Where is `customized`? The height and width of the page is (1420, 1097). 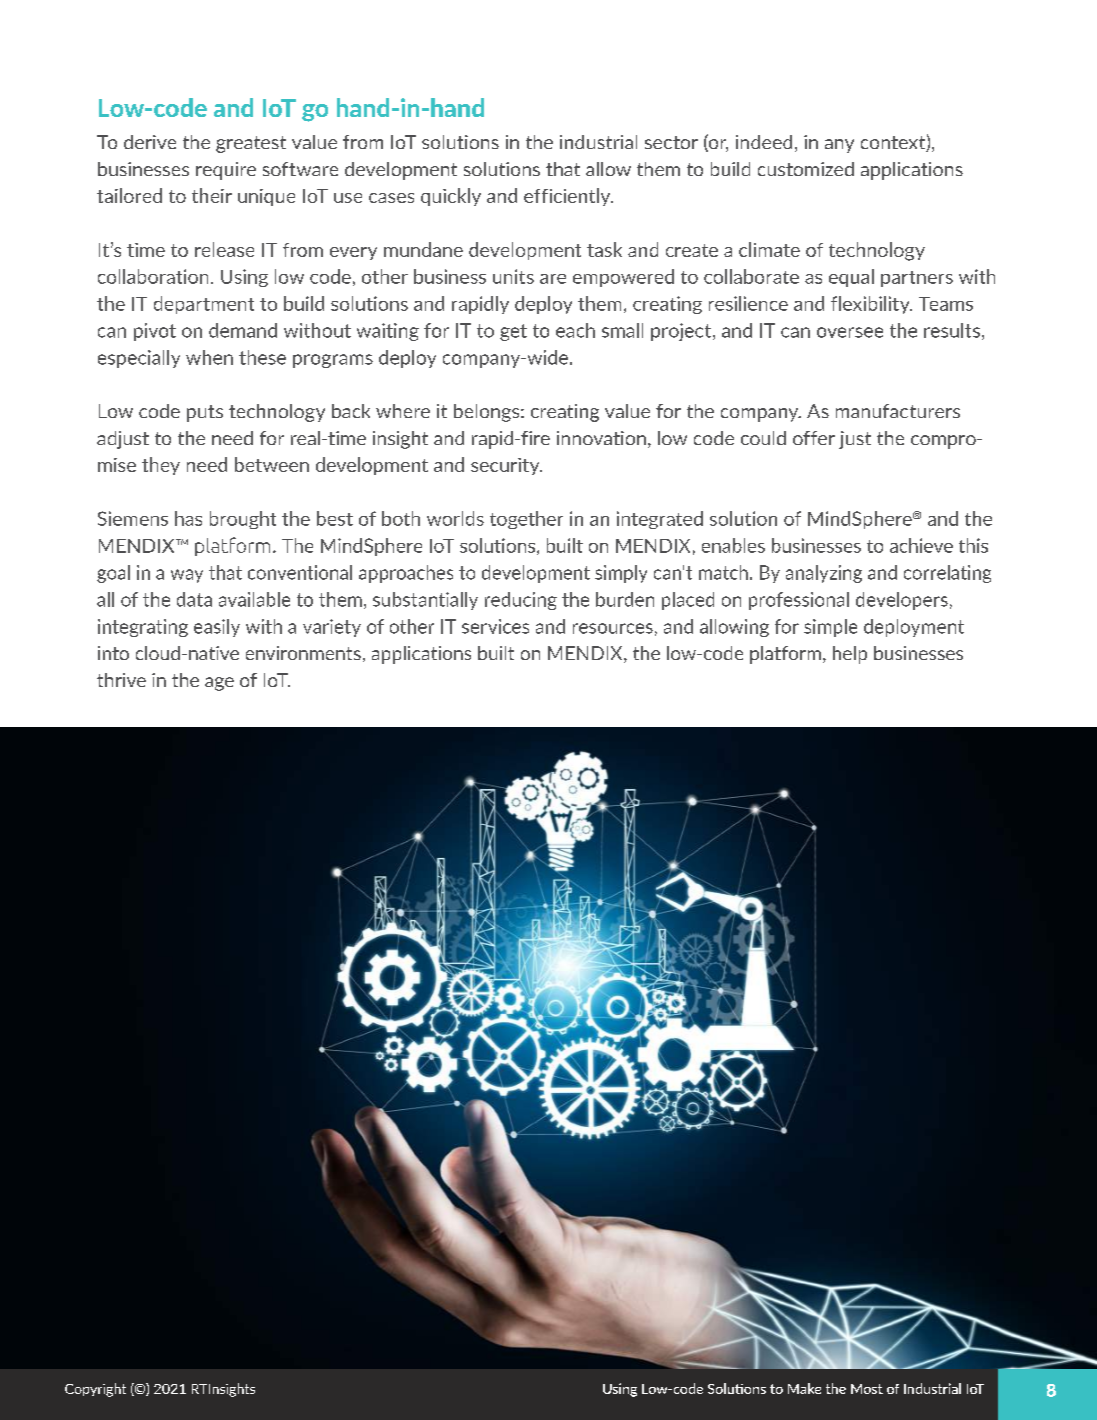
customized is located at coordinates (806, 169).
